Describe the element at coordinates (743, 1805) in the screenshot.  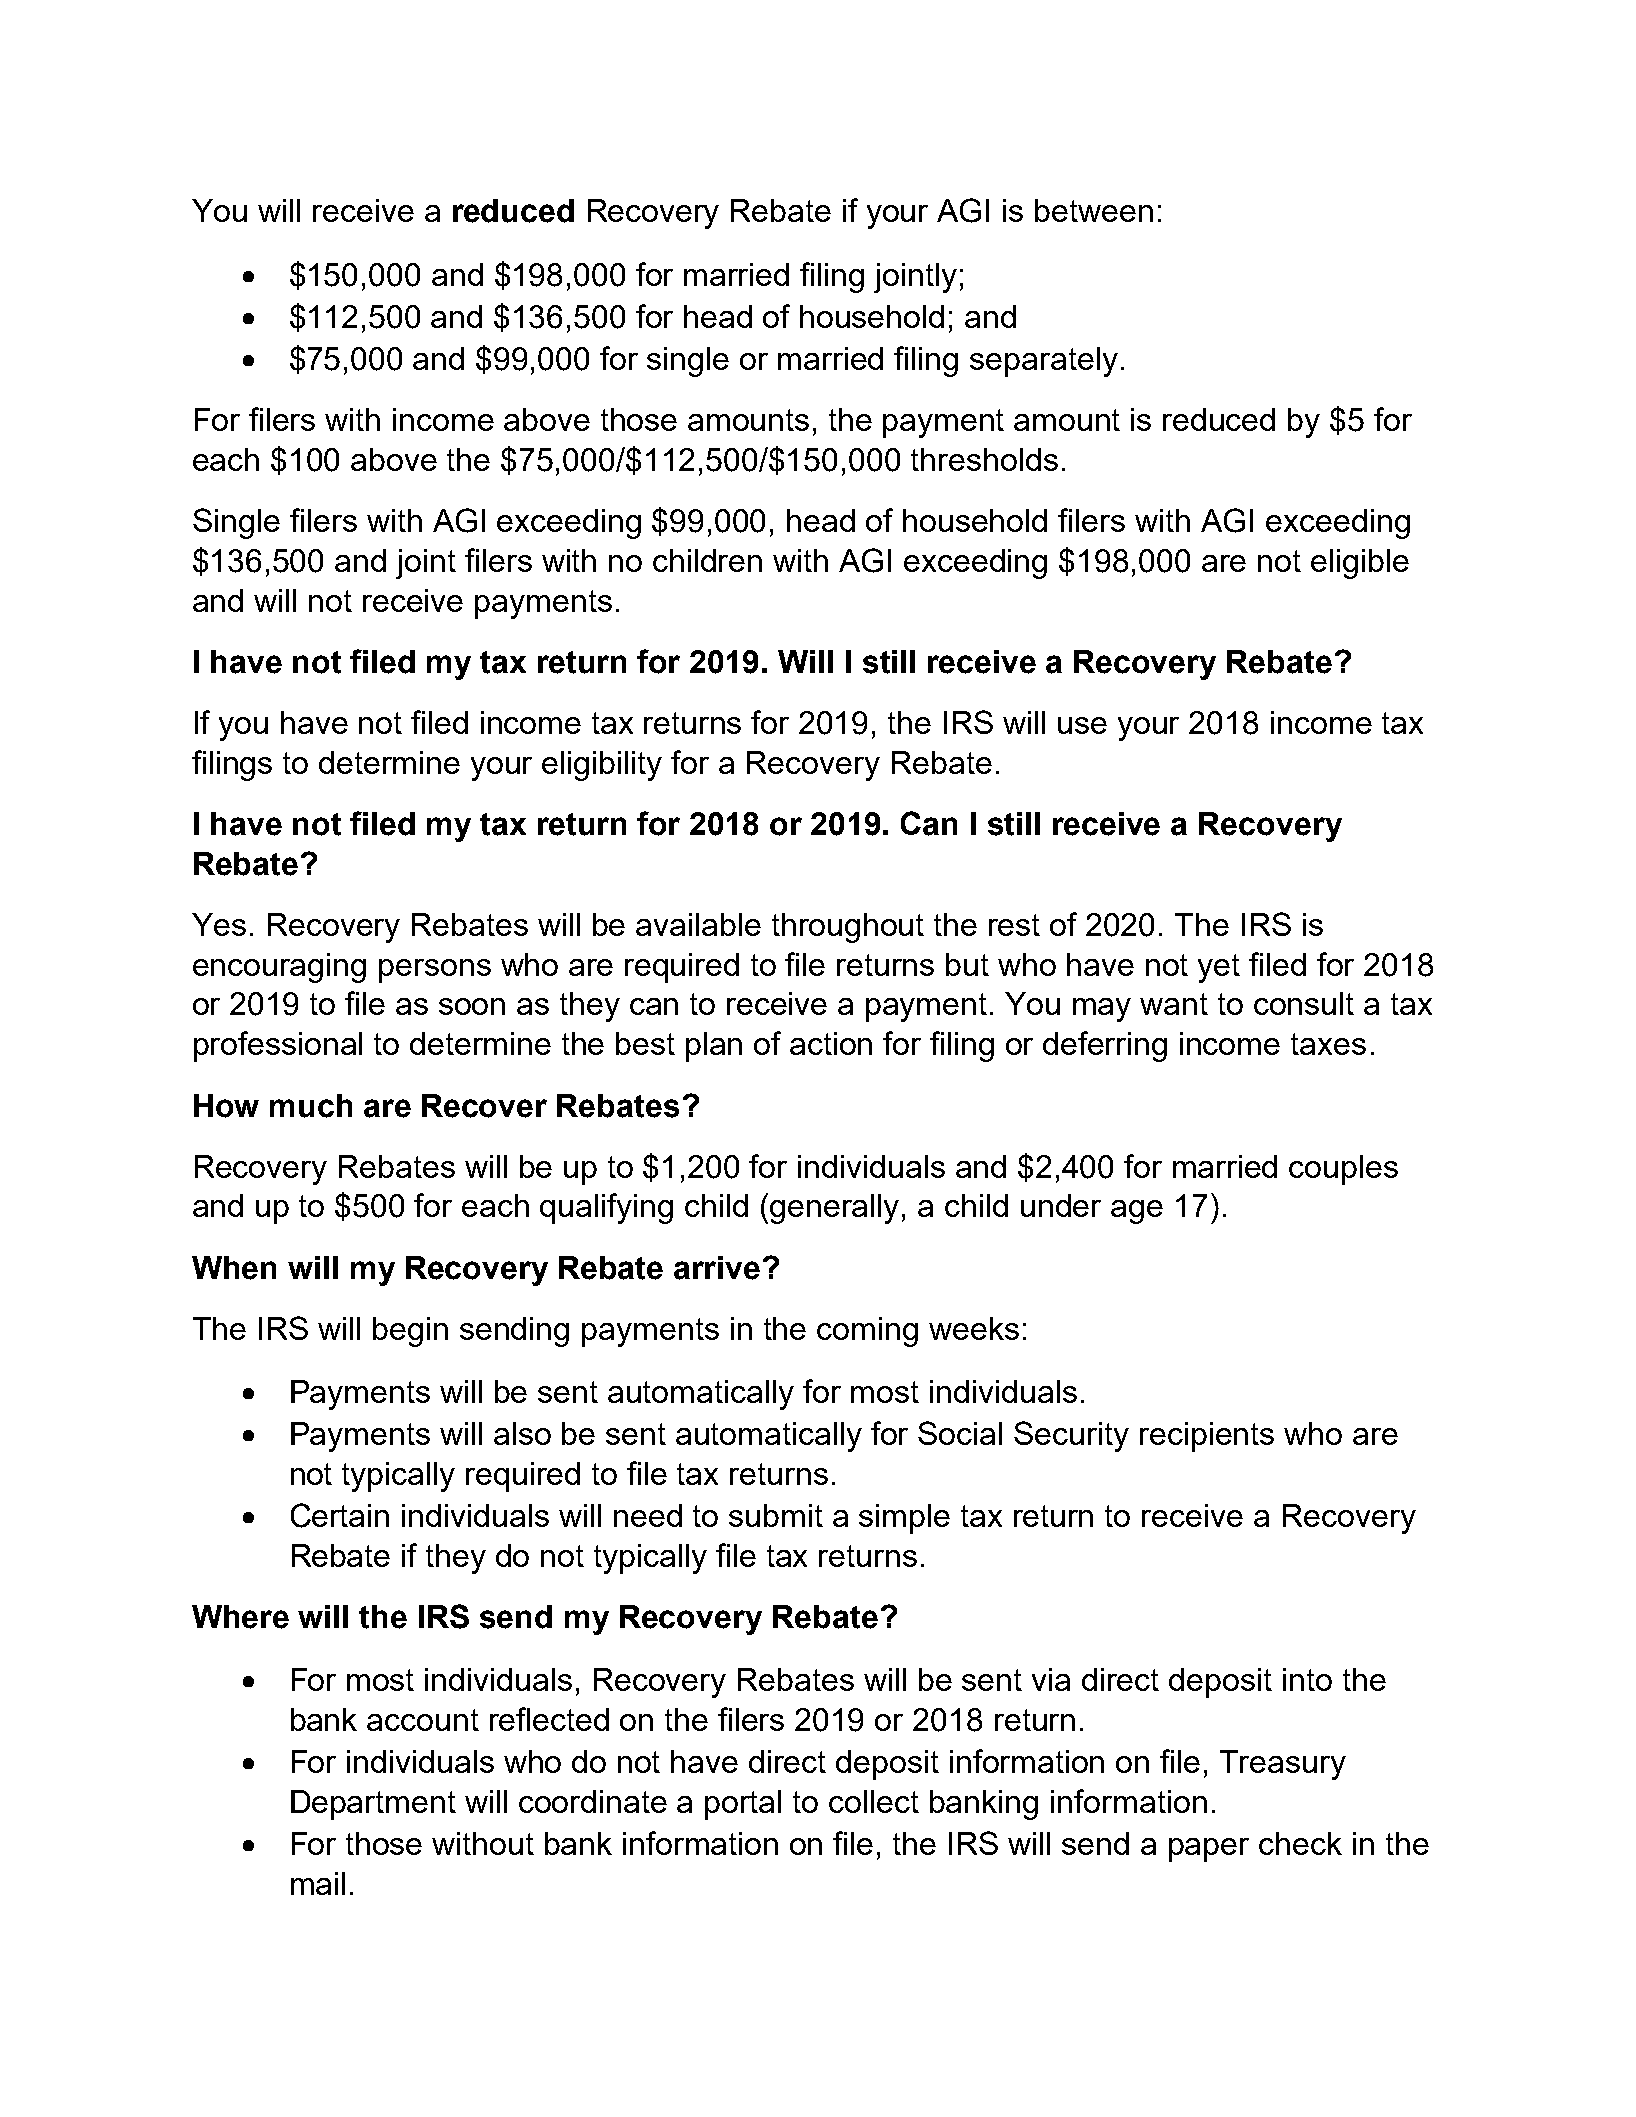
I see `portal` at that location.
